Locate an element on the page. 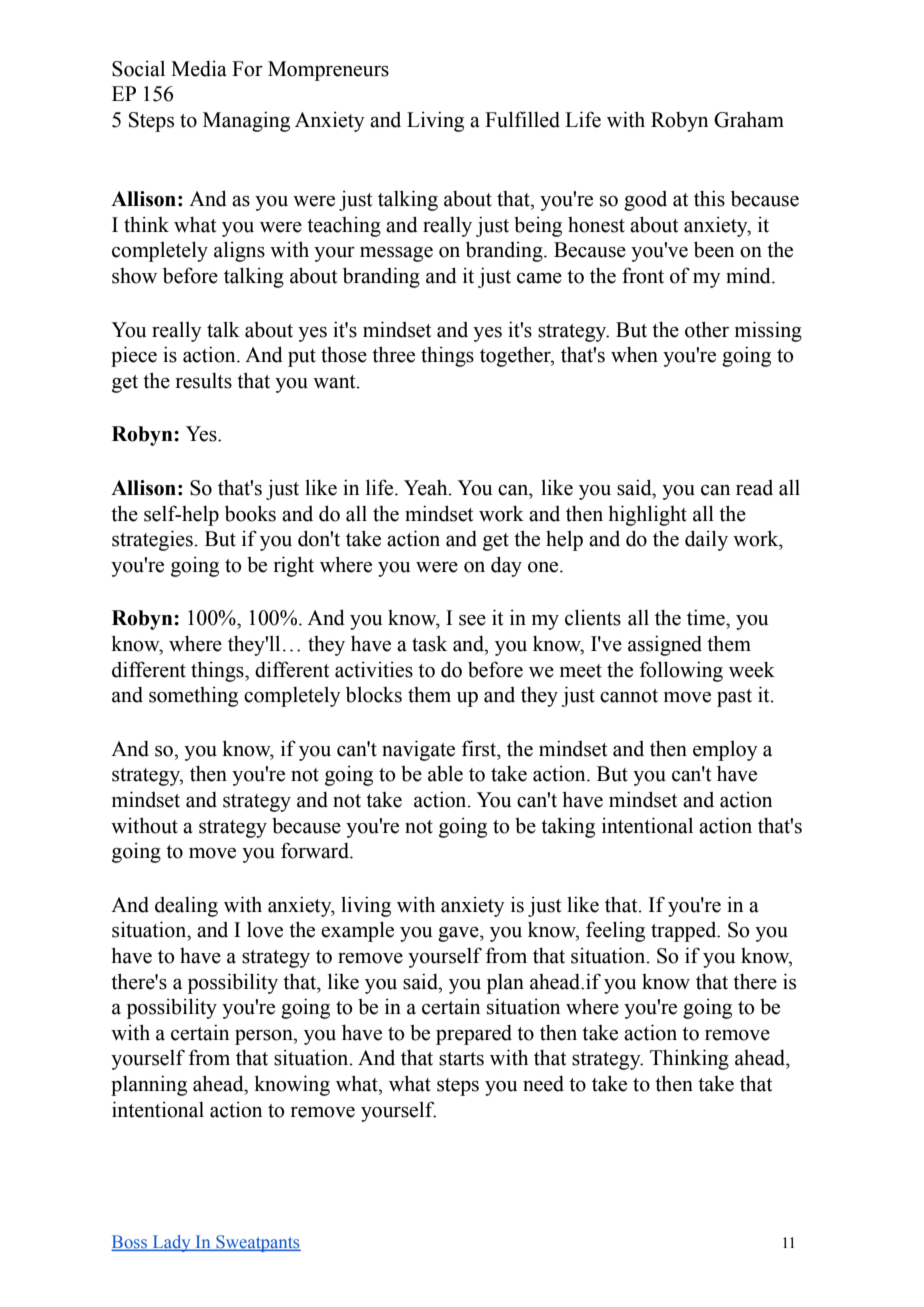 This document has height=1307, width=924. task is located at coordinates (429, 643).
